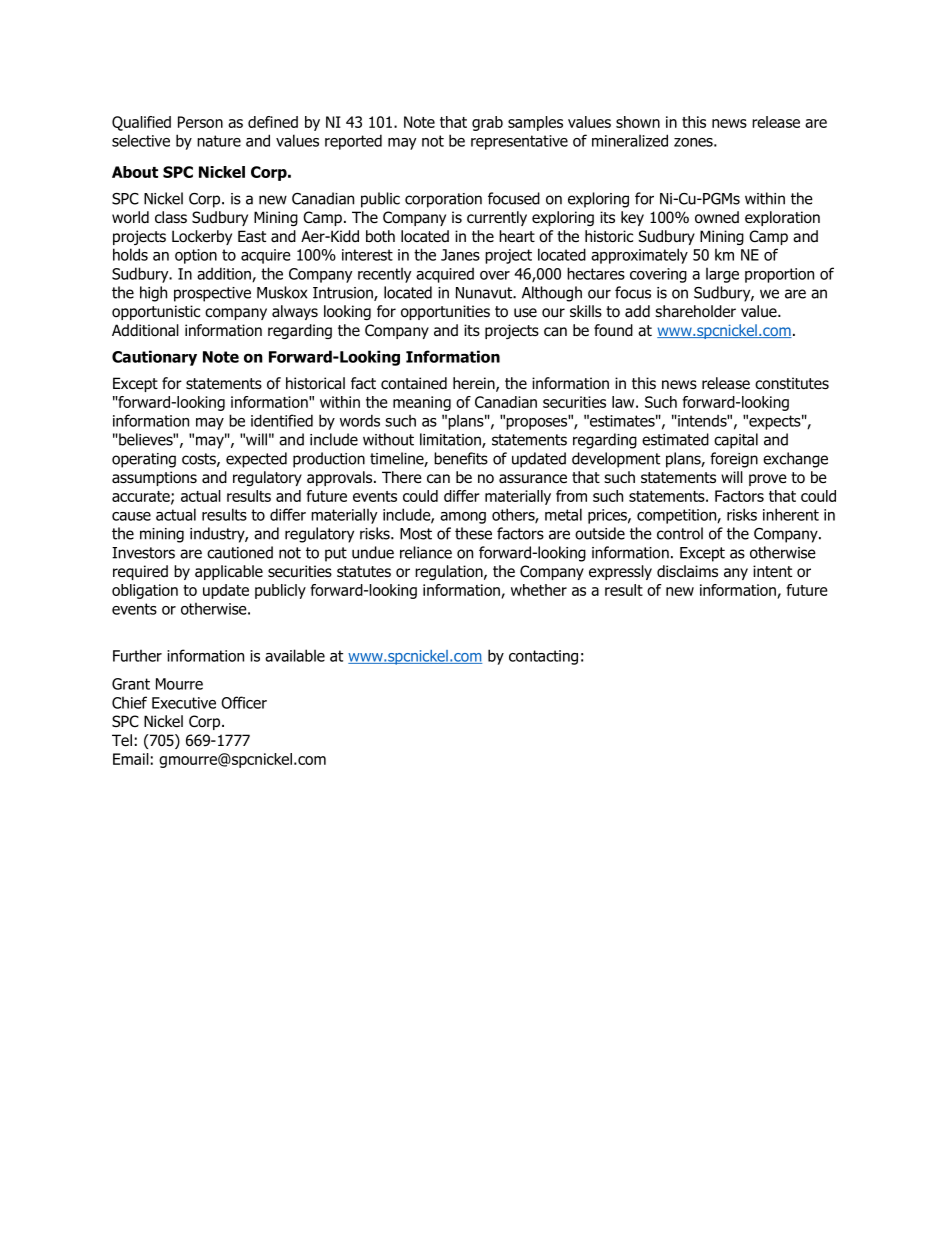 This screenshot has height=1233, width=952. Describe the element at coordinates (184, 703) in the screenshot. I see `Executive` at that location.
